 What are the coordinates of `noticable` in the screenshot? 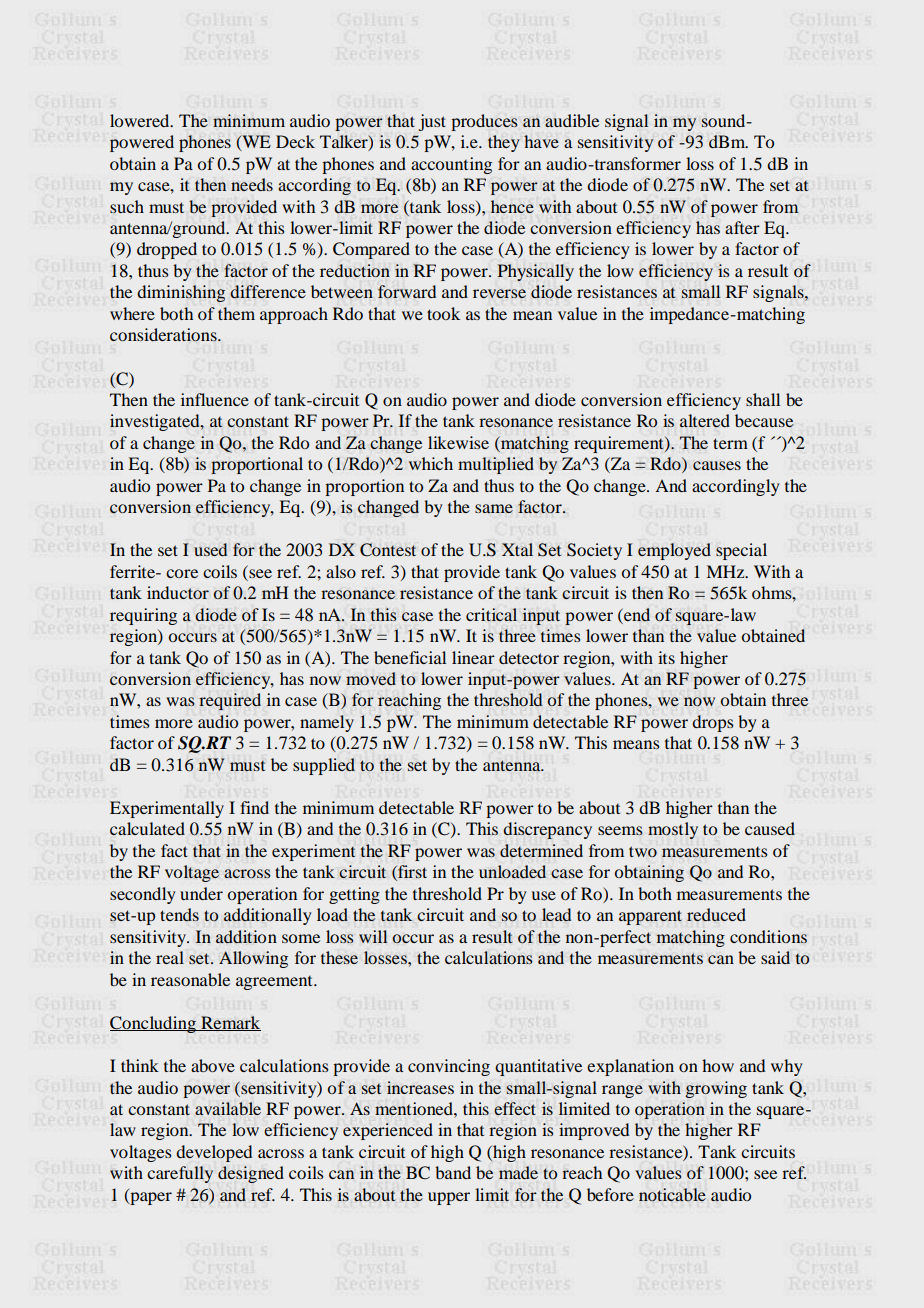 It's located at (672, 1195).
